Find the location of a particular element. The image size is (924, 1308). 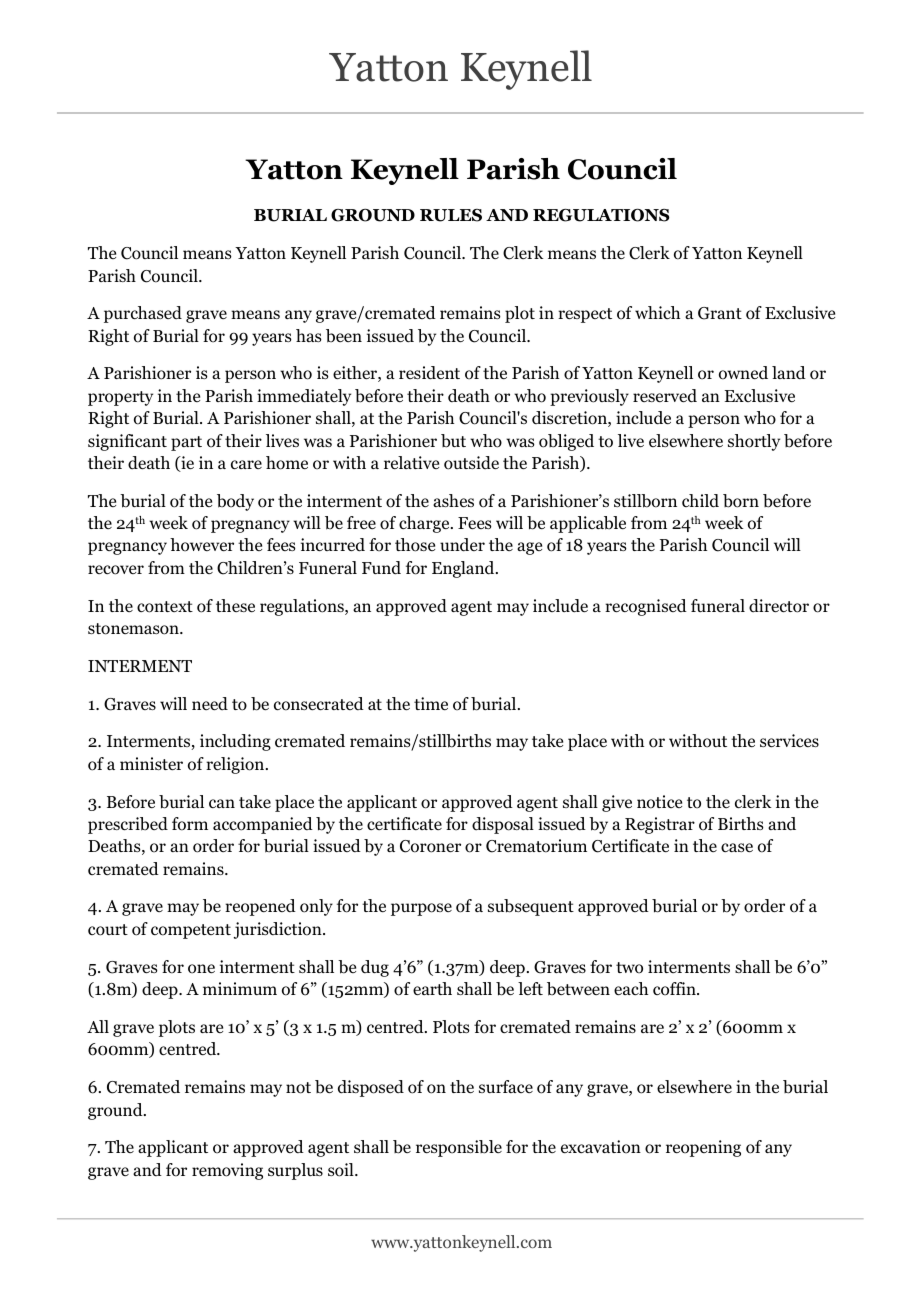

Fund is located at coordinates (381, 568).
